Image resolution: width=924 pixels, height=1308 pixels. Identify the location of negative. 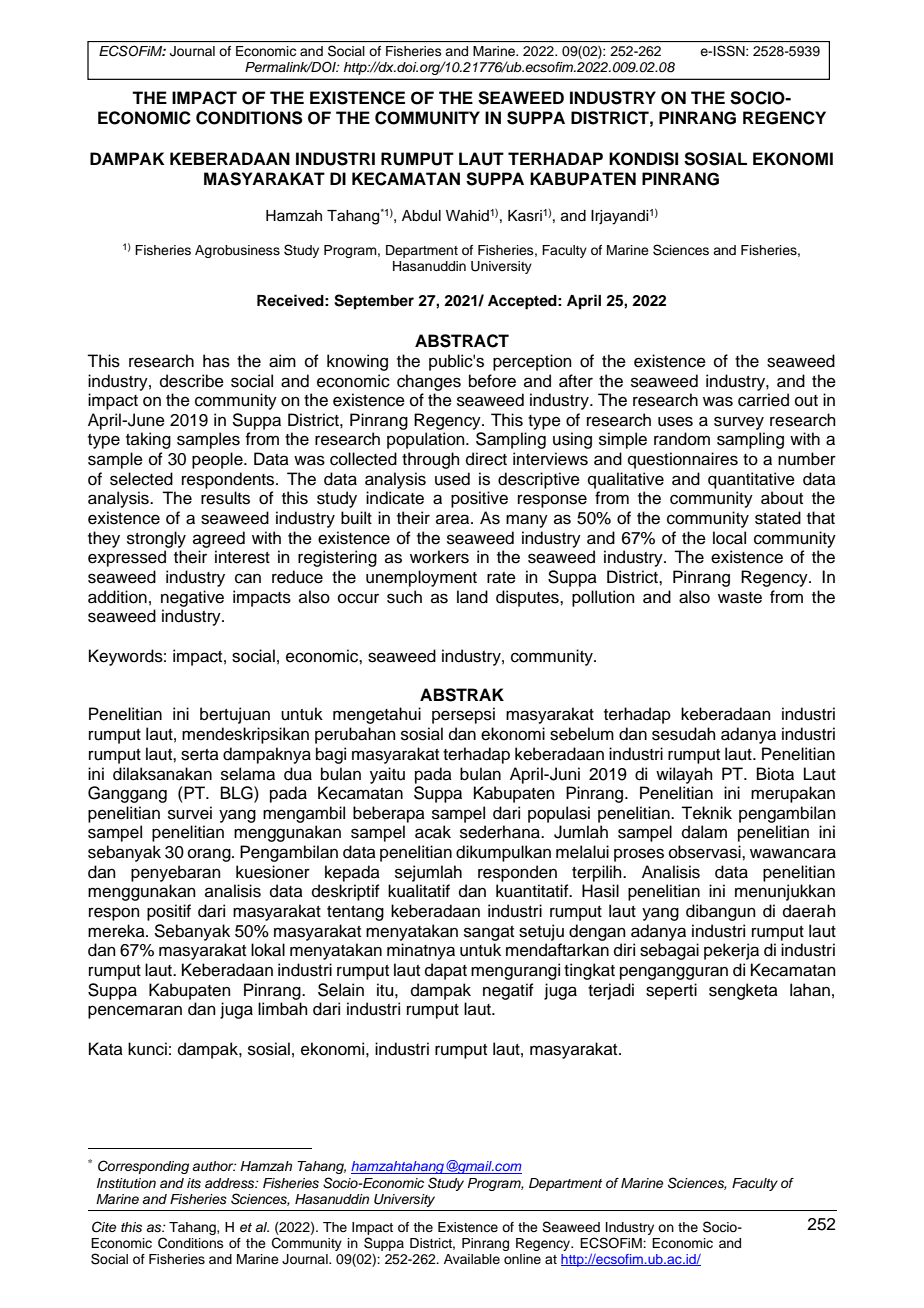
(192, 598).
